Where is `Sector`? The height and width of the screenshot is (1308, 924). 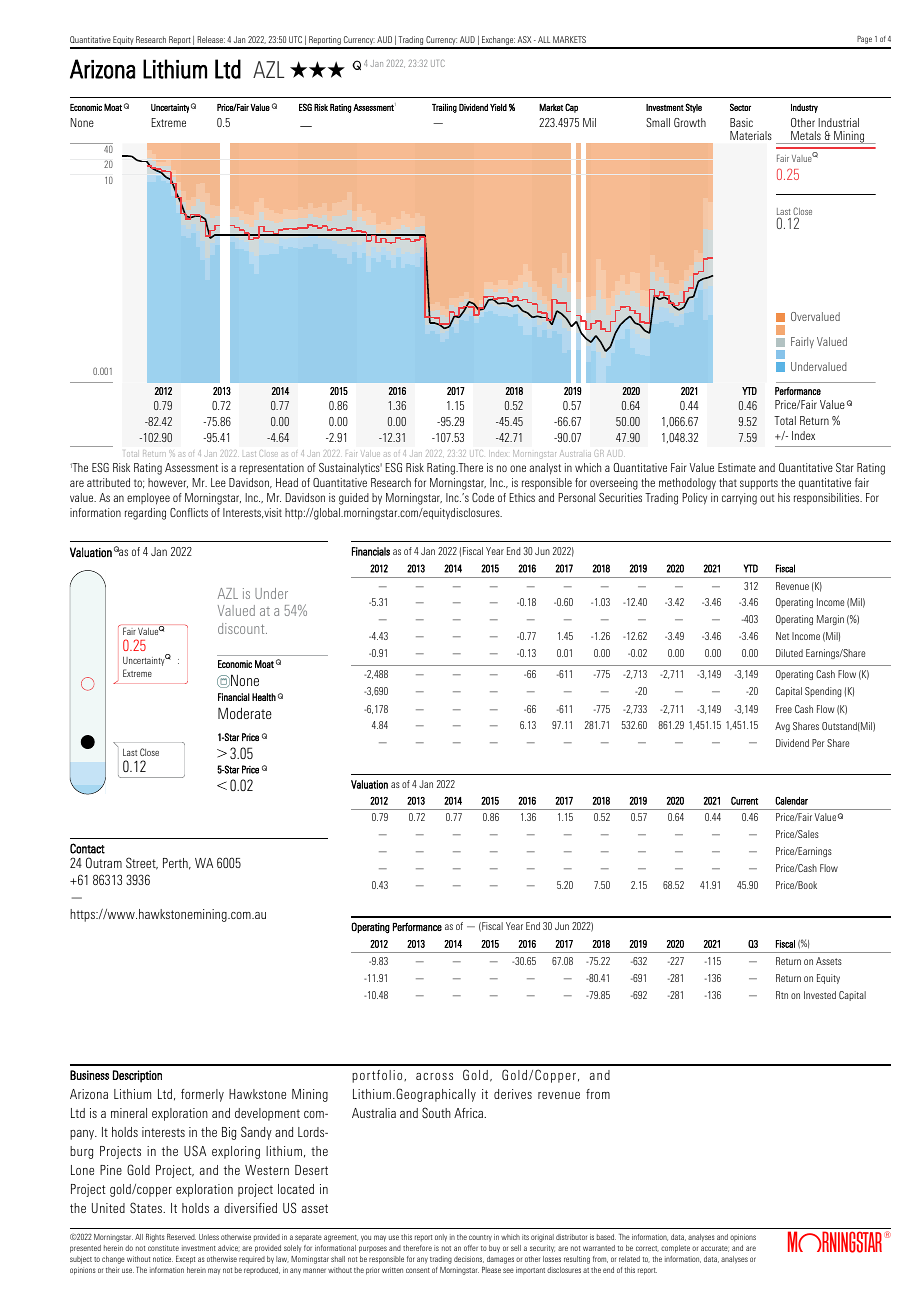 Sector is located at coordinates (740, 107).
